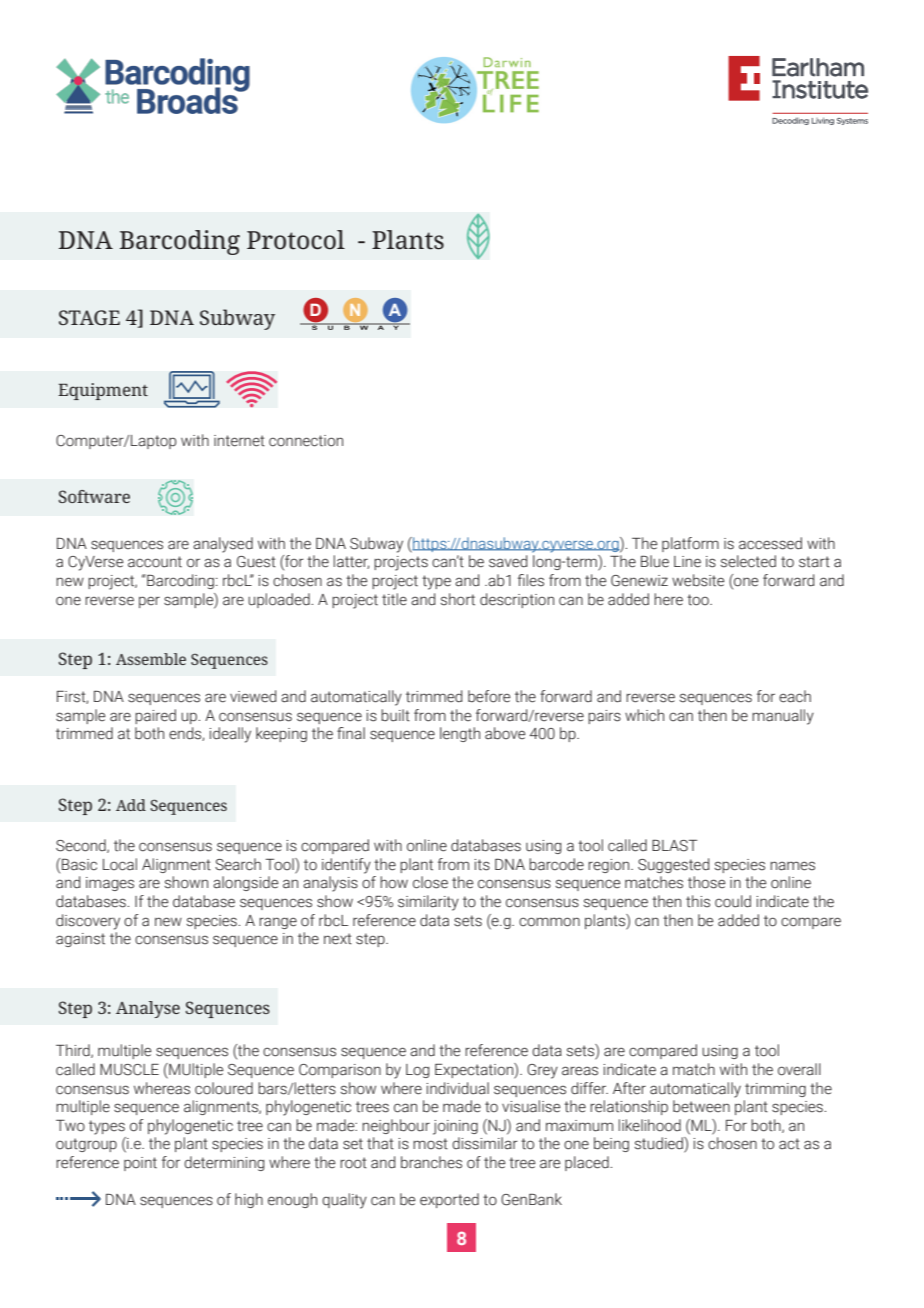 This page has width=924, height=1308. Describe the element at coordinates (89, 317) in the page. I see `STAGE` at that location.
